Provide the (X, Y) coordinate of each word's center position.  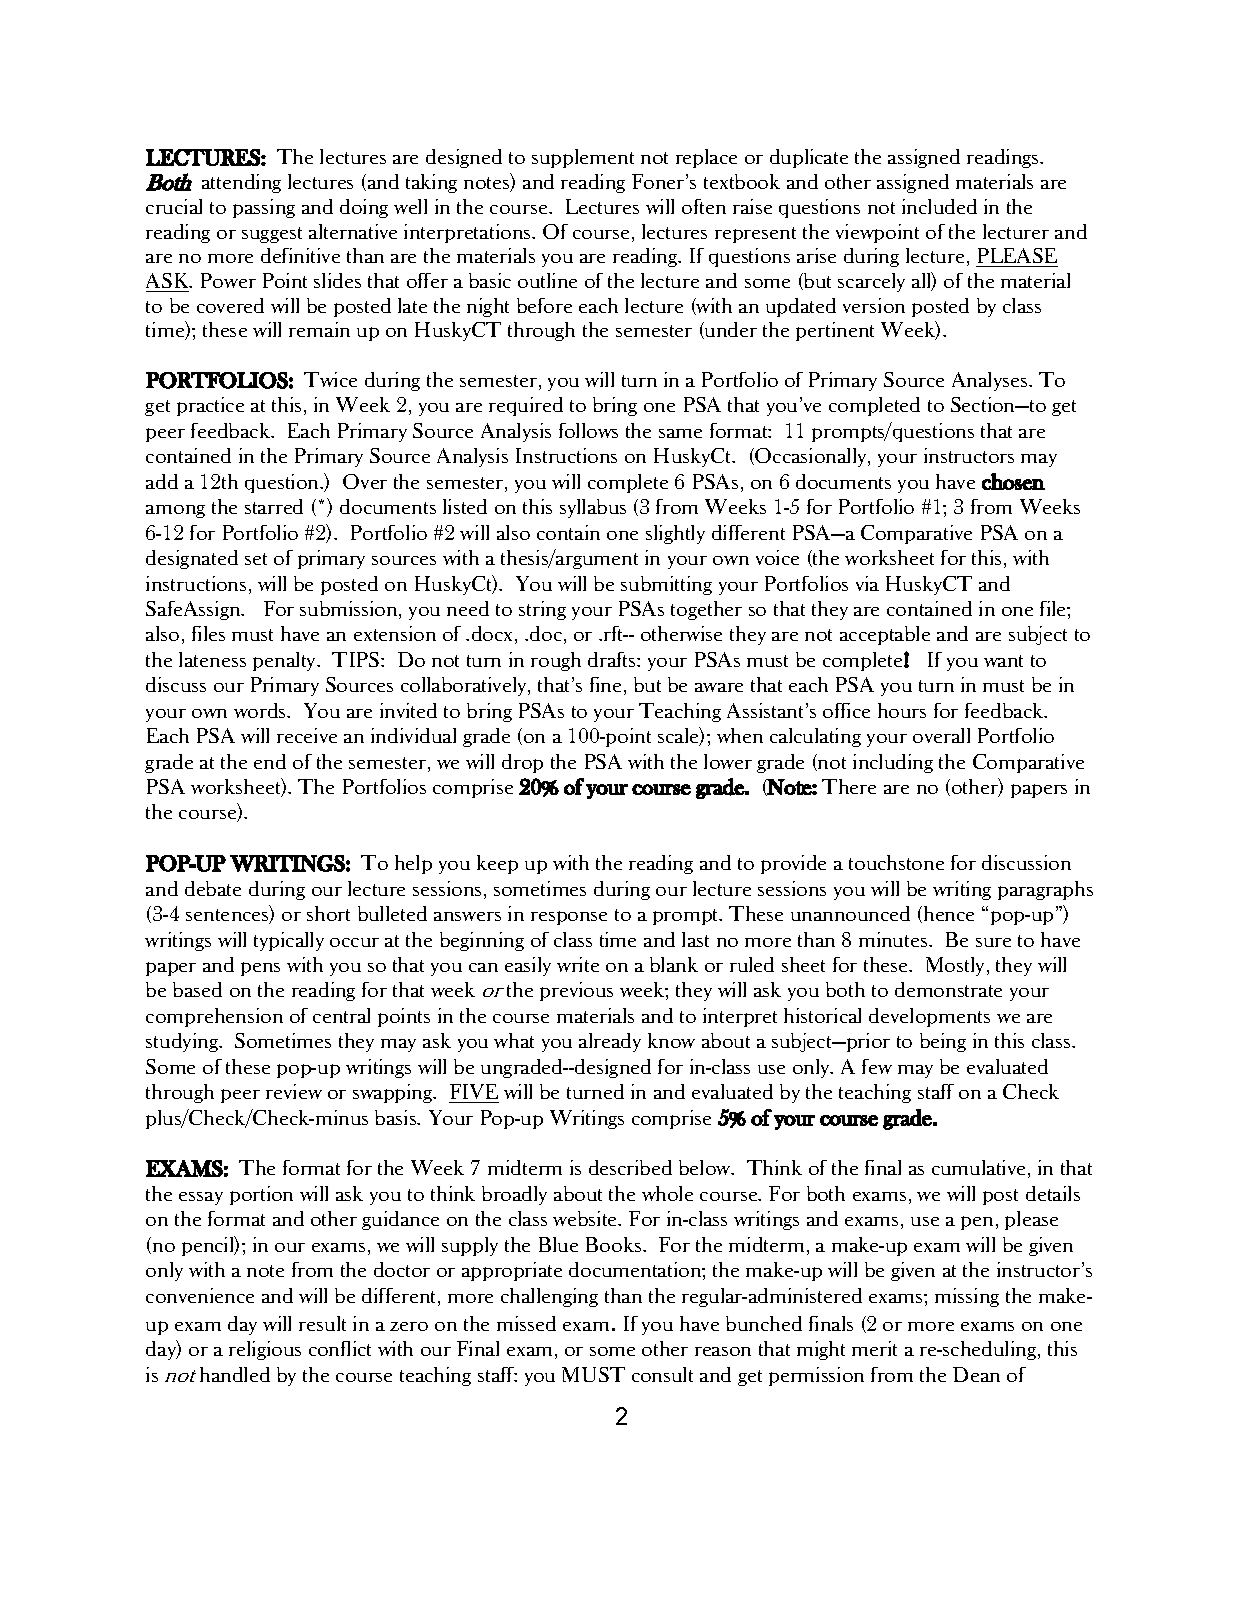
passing (264, 208)
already (610, 1042)
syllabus (593, 508)
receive (307, 735)
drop (522, 763)
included (939, 206)
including (893, 763)
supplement (583, 158)
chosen (1013, 481)
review (294, 1091)
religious (265, 1350)
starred (274, 506)
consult (662, 1374)
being (943, 1042)
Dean (976, 1374)
